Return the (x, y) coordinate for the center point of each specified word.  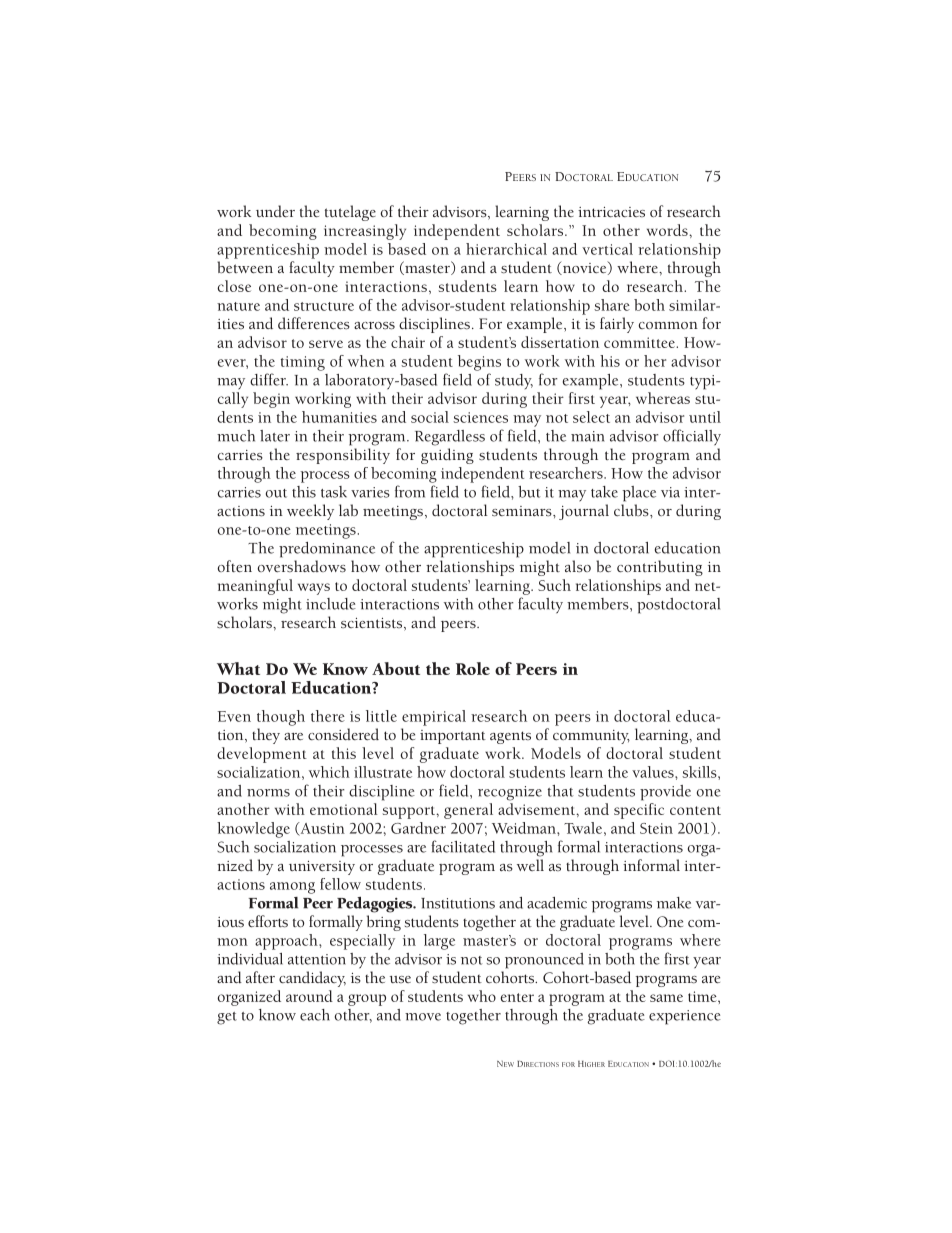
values (654, 772)
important (453, 737)
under (275, 211)
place (639, 494)
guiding (447, 456)
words (668, 230)
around (309, 996)
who (482, 996)
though (281, 718)
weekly (310, 512)
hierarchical (506, 249)
